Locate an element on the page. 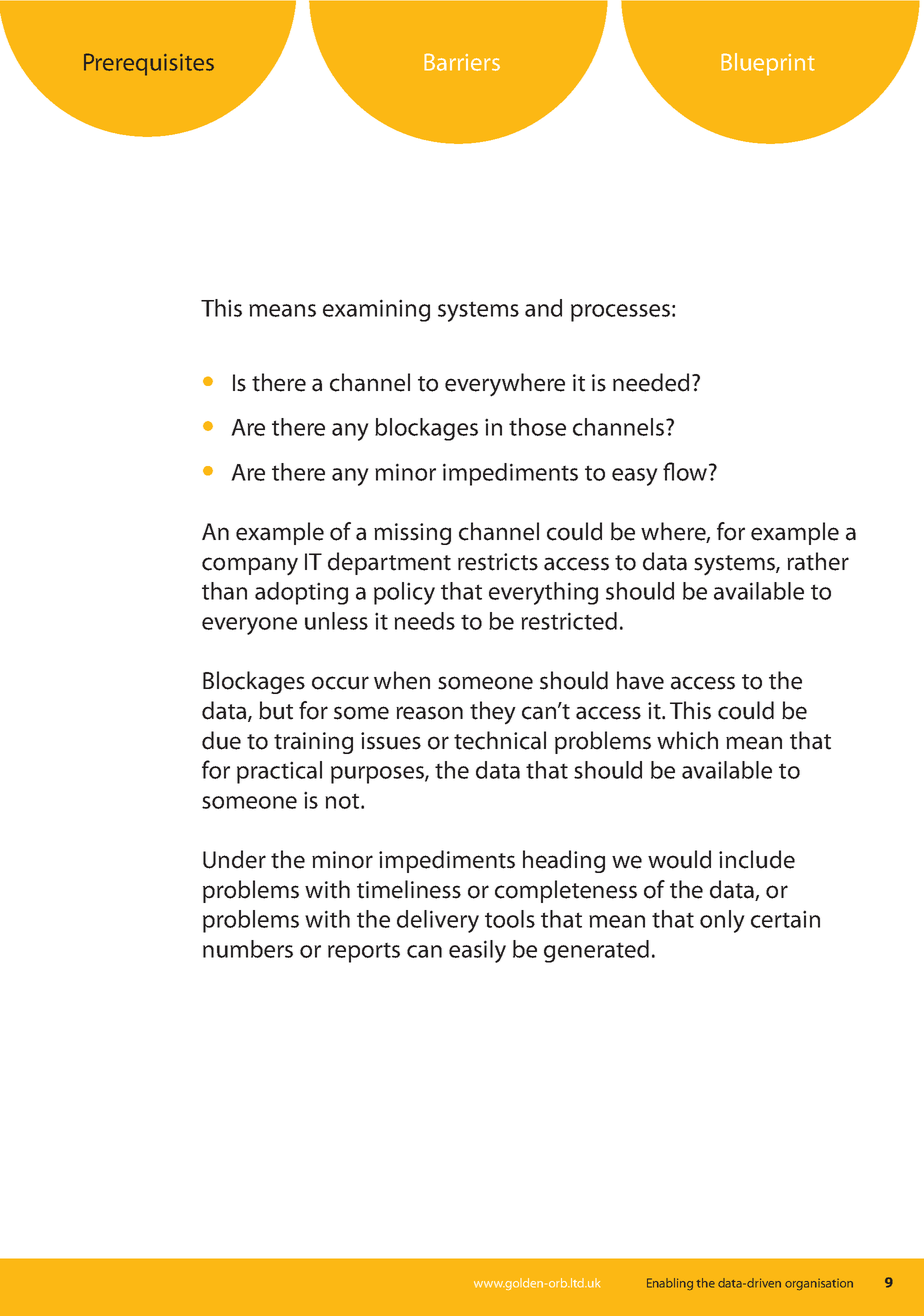 Image resolution: width=924 pixels, height=1316 pixels. Blueprint is located at coordinates (768, 64).
